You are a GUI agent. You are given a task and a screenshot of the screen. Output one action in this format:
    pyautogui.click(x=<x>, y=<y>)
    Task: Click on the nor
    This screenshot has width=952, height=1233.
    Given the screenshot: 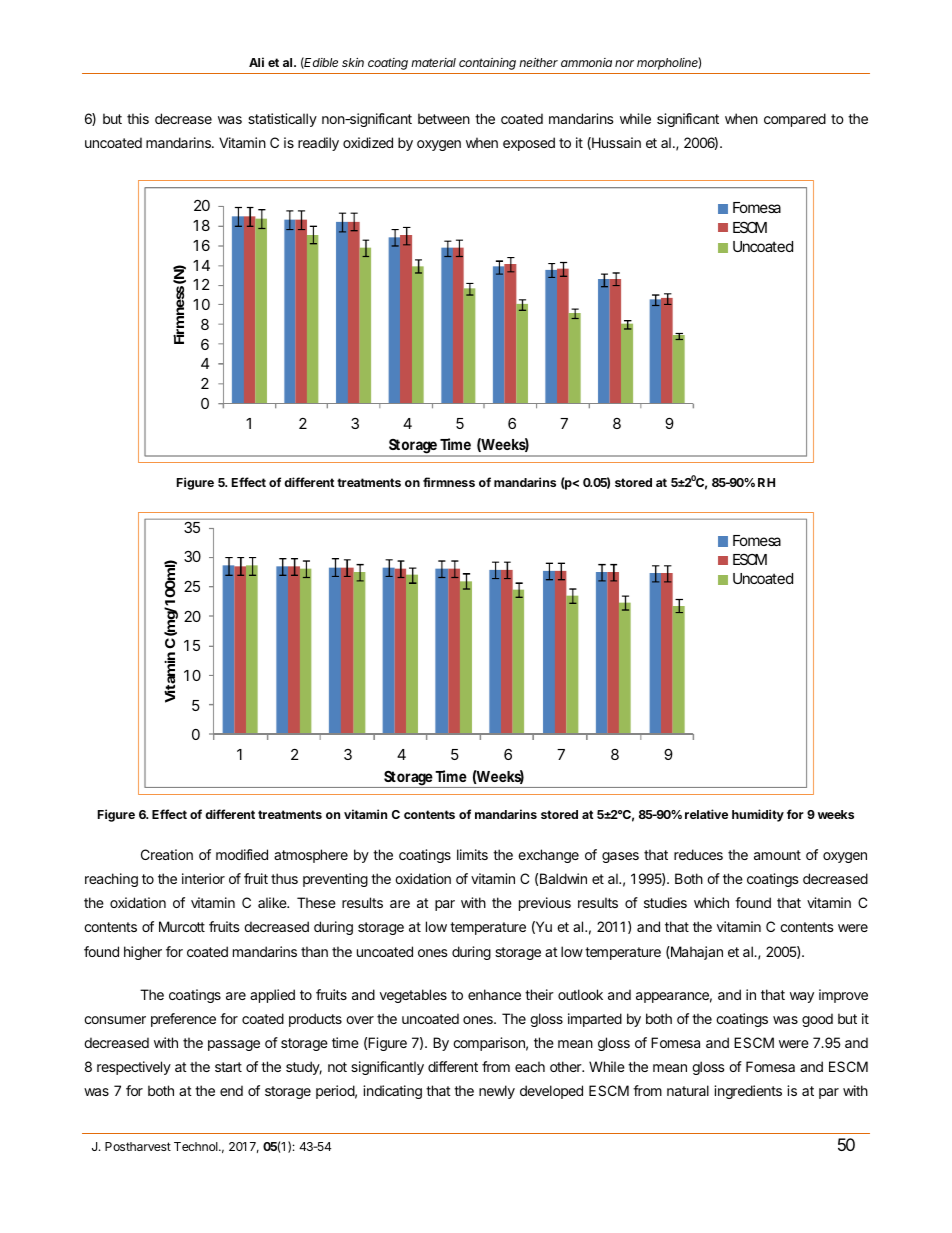 What is the action you would take?
    pyautogui.click(x=624, y=63)
